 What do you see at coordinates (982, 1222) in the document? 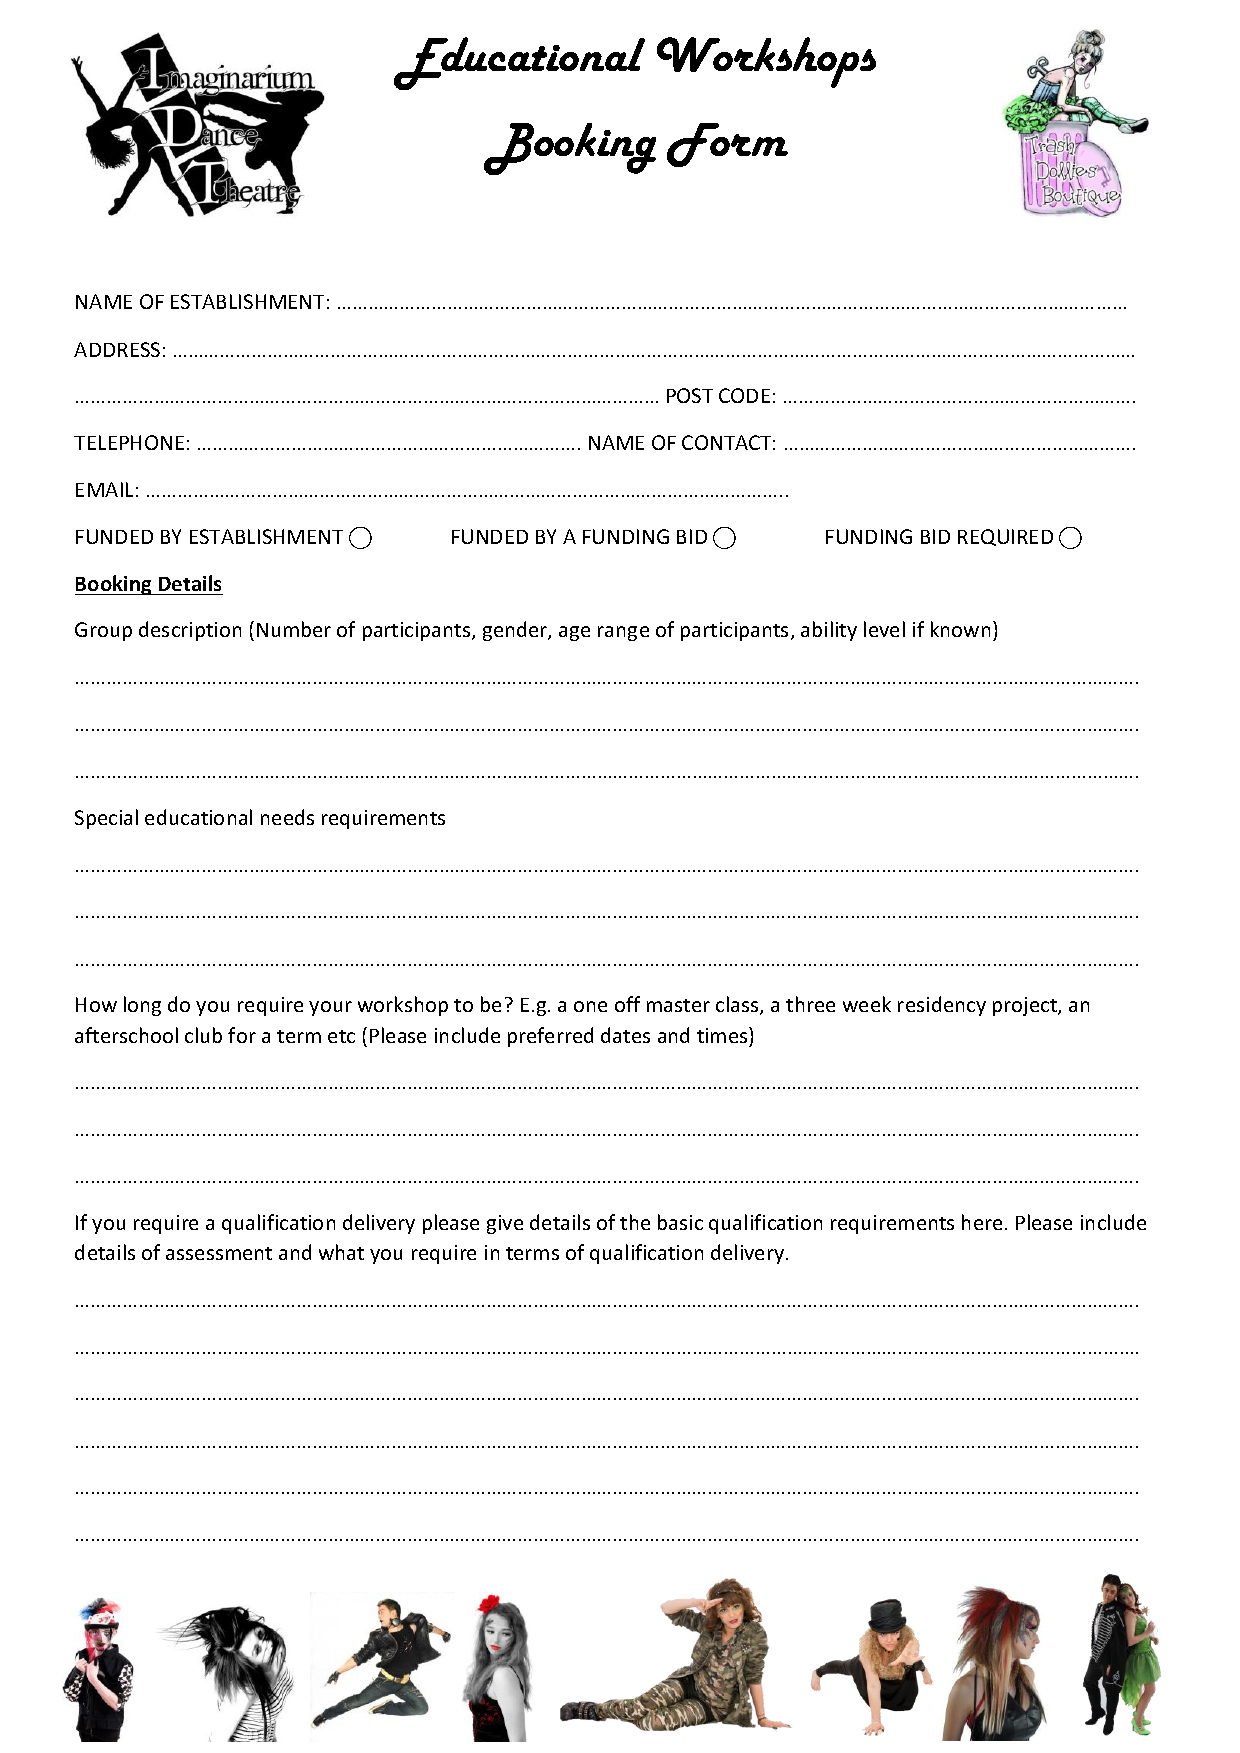
I see `here` at bounding box center [982, 1222].
